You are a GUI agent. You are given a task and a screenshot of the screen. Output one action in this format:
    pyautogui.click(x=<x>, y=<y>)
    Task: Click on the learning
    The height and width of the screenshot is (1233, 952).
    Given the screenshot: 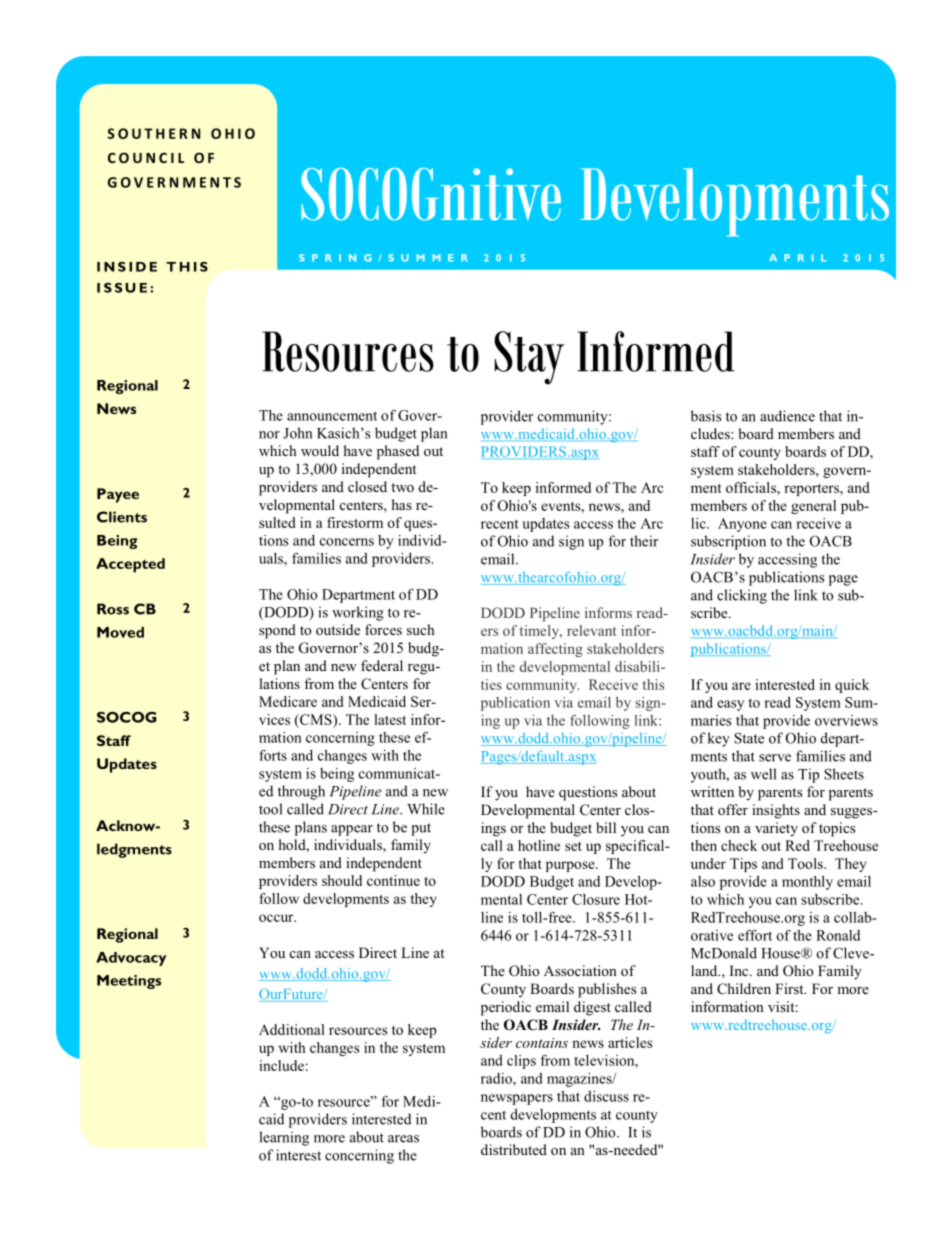 What is the action you would take?
    pyautogui.click(x=284, y=1138)
